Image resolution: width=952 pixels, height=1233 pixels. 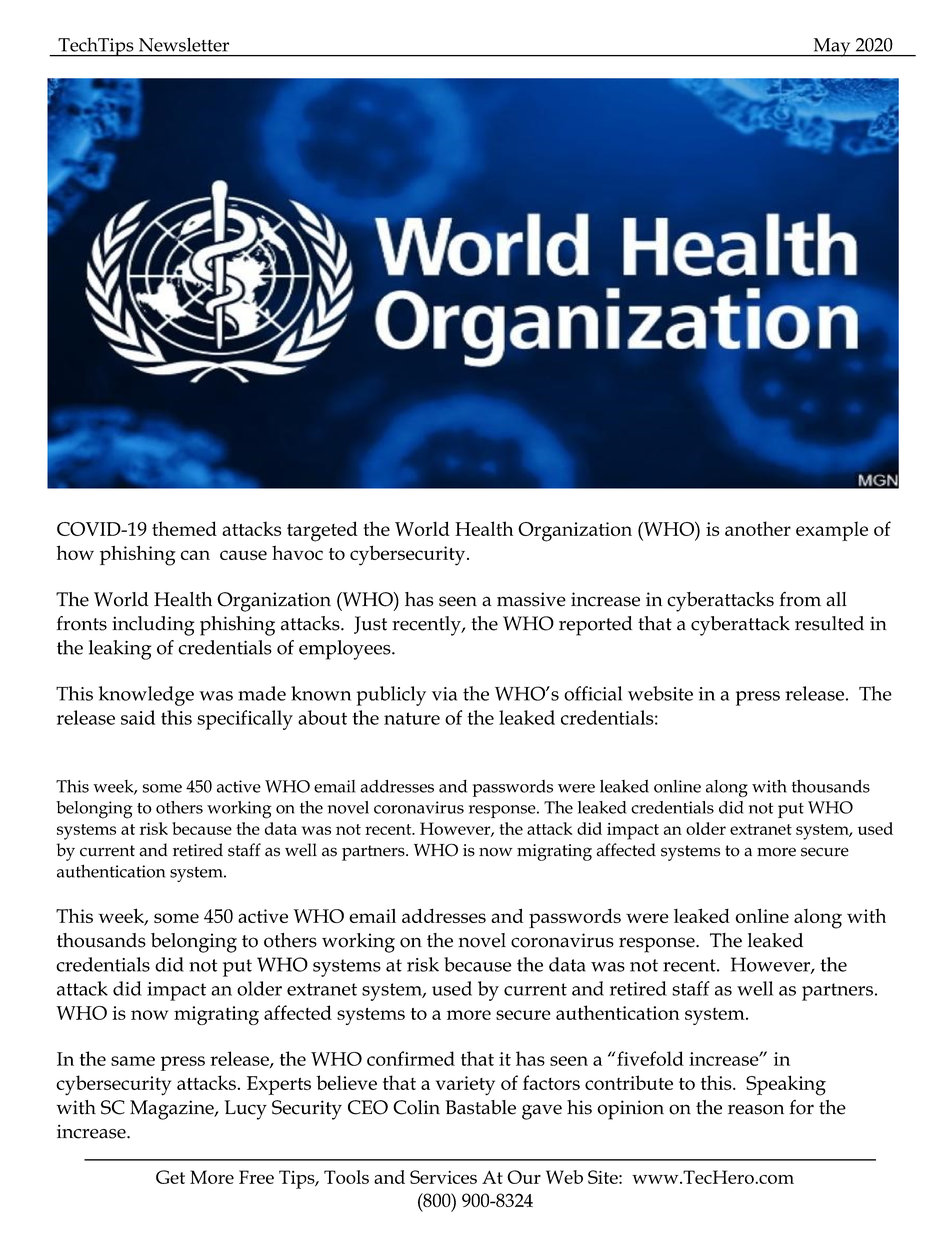 I want to click on example, so click(x=832, y=531).
